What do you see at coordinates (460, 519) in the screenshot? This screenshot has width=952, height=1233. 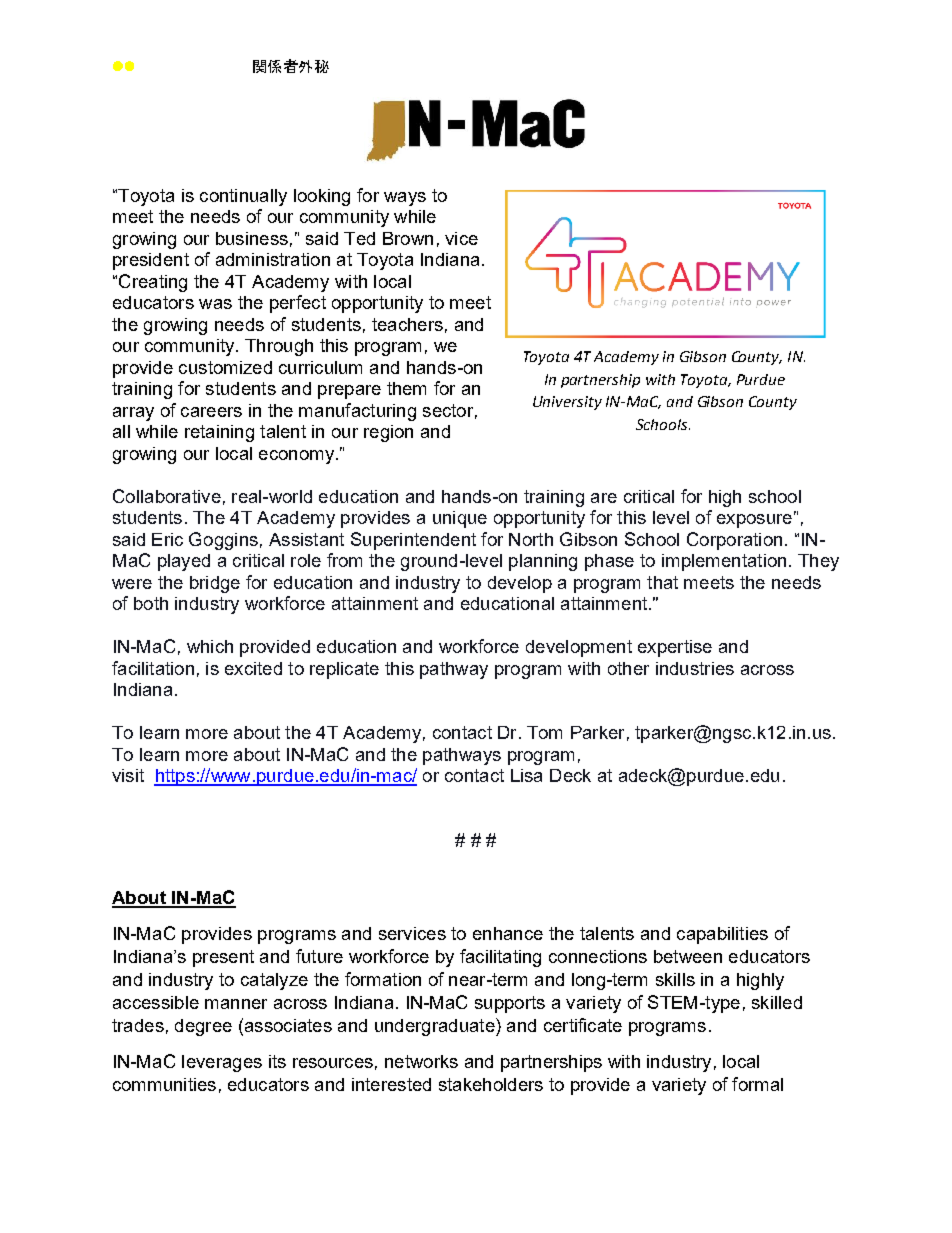 I see `unique` at bounding box center [460, 519].
